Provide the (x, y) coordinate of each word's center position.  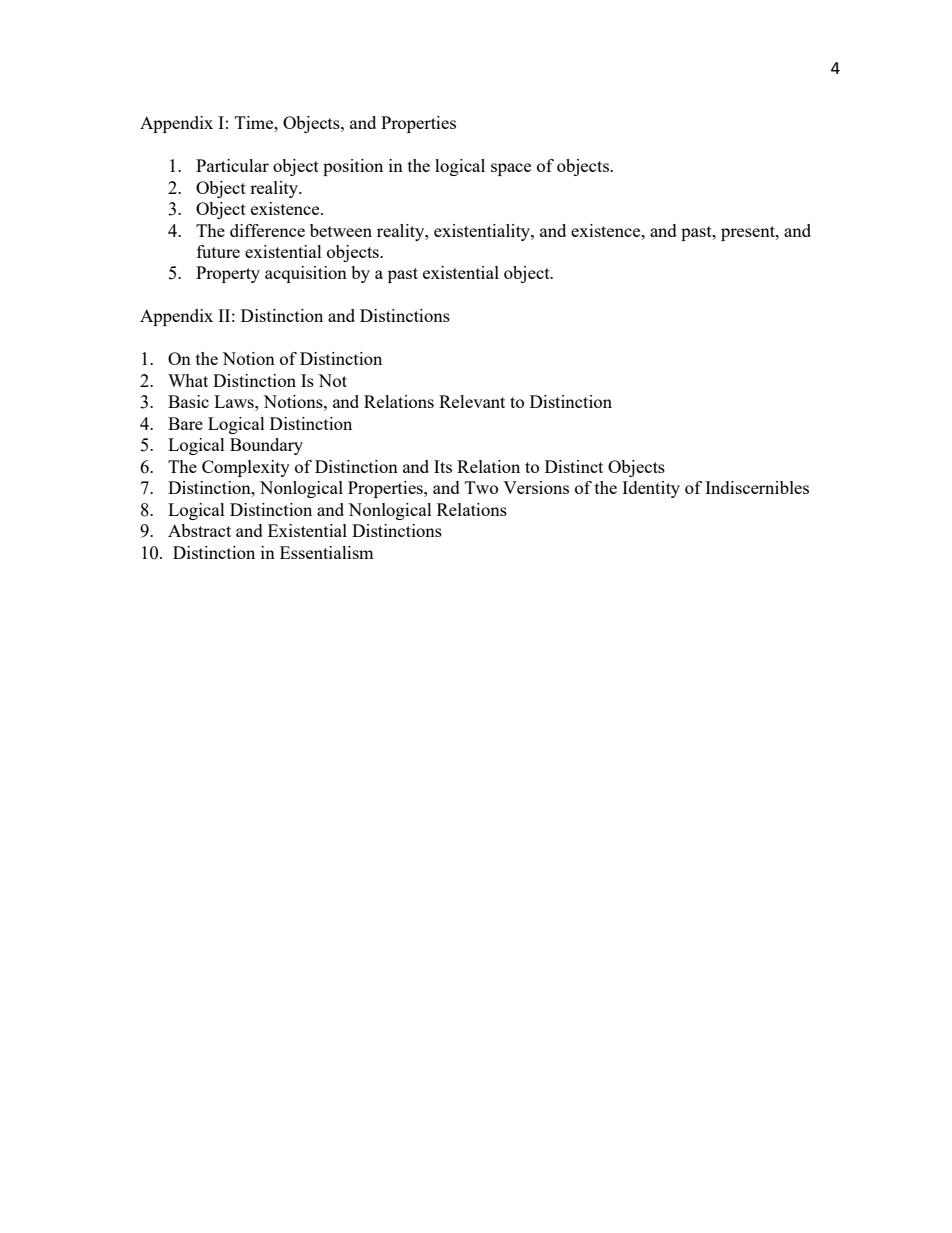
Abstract (199, 530)
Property (228, 274)
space (511, 169)
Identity (651, 489)
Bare (185, 423)
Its (443, 466)
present (749, 233)
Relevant (472, 401)
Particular (232, 165)
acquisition (306, 274)
